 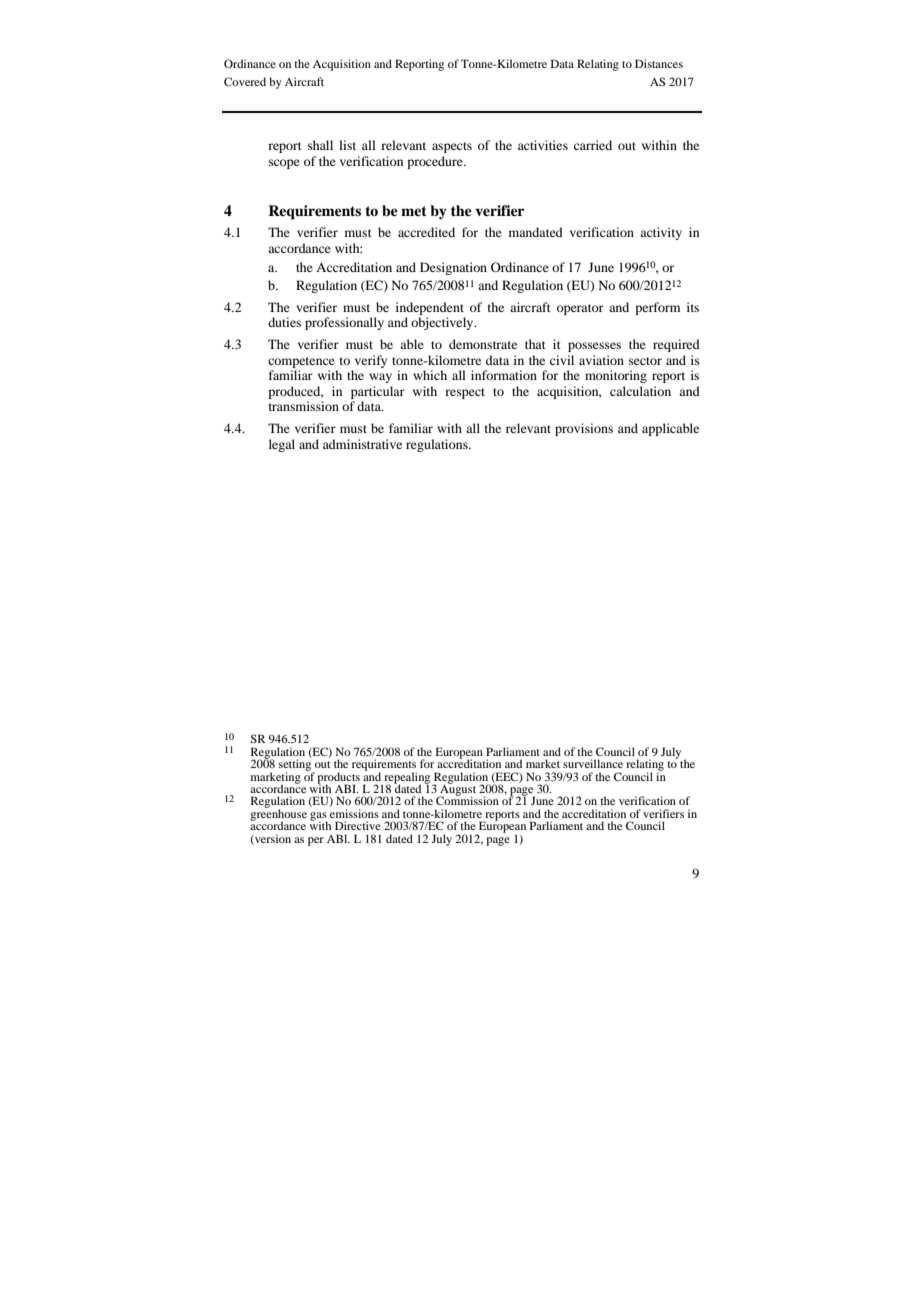 I want to click on Distances, so click(x=659, y=63).
